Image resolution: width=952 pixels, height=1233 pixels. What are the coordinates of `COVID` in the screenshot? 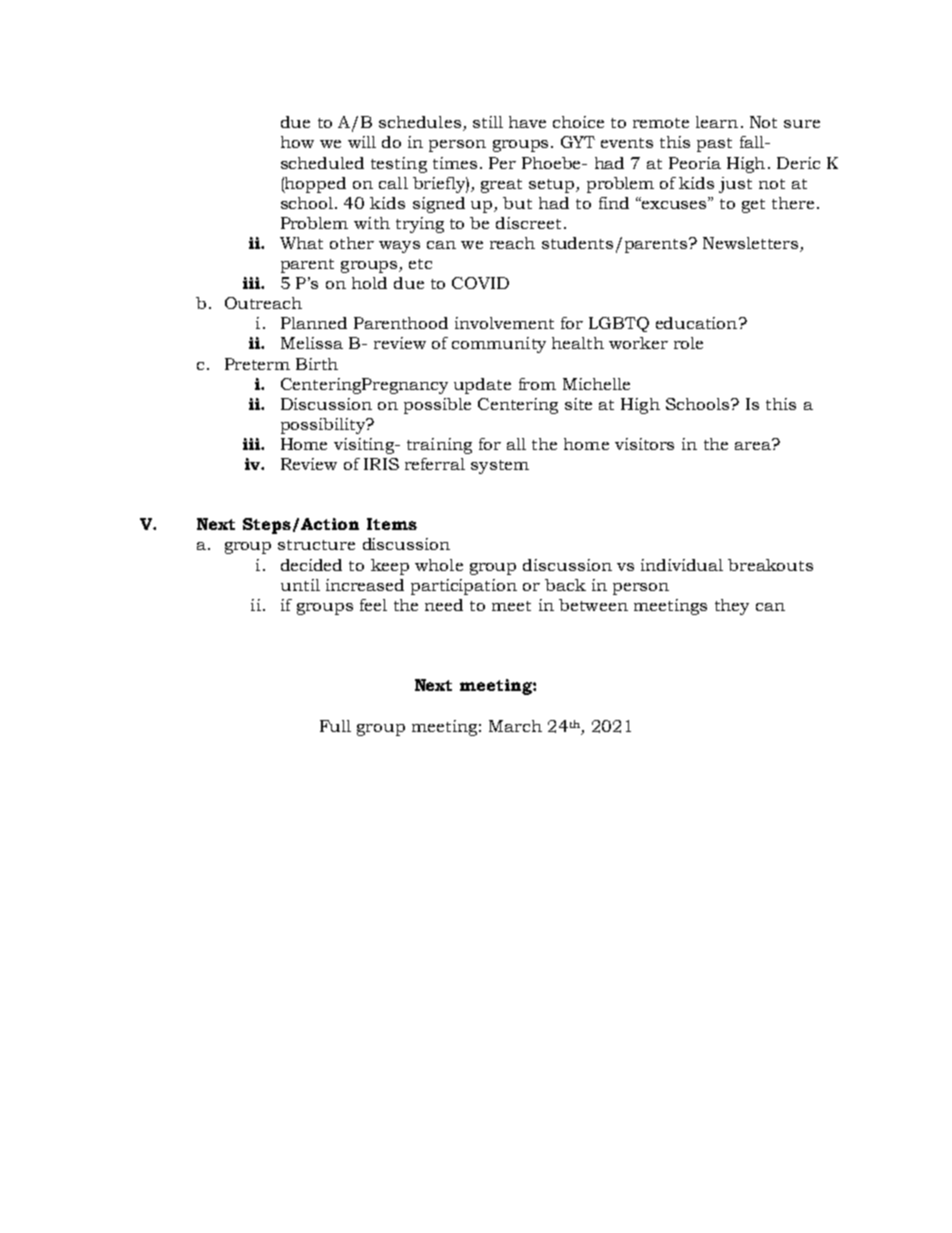 It's located at (480, 283).
